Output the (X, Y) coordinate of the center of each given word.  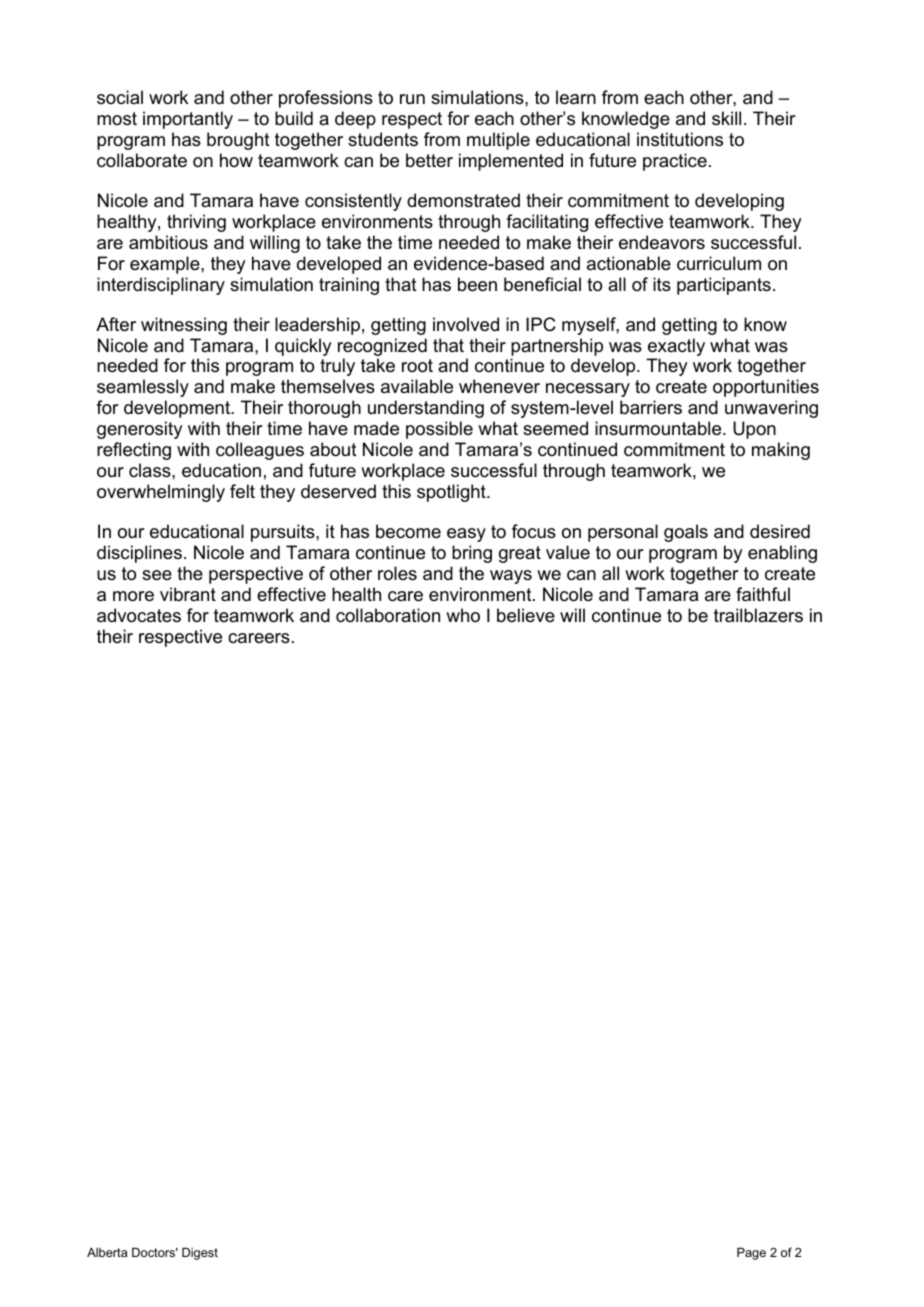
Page (751, 1254)
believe (526, 615)
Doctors (155, 1252)
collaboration (388, 615)
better (429, 160)
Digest (200, 1254)
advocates (139, 615)
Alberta (107, 1252)
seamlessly (143, 388)
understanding (426, 409)
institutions (680, 139)
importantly (188, 120)
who (463, 615)
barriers (651, 407)
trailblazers (758, 615)
